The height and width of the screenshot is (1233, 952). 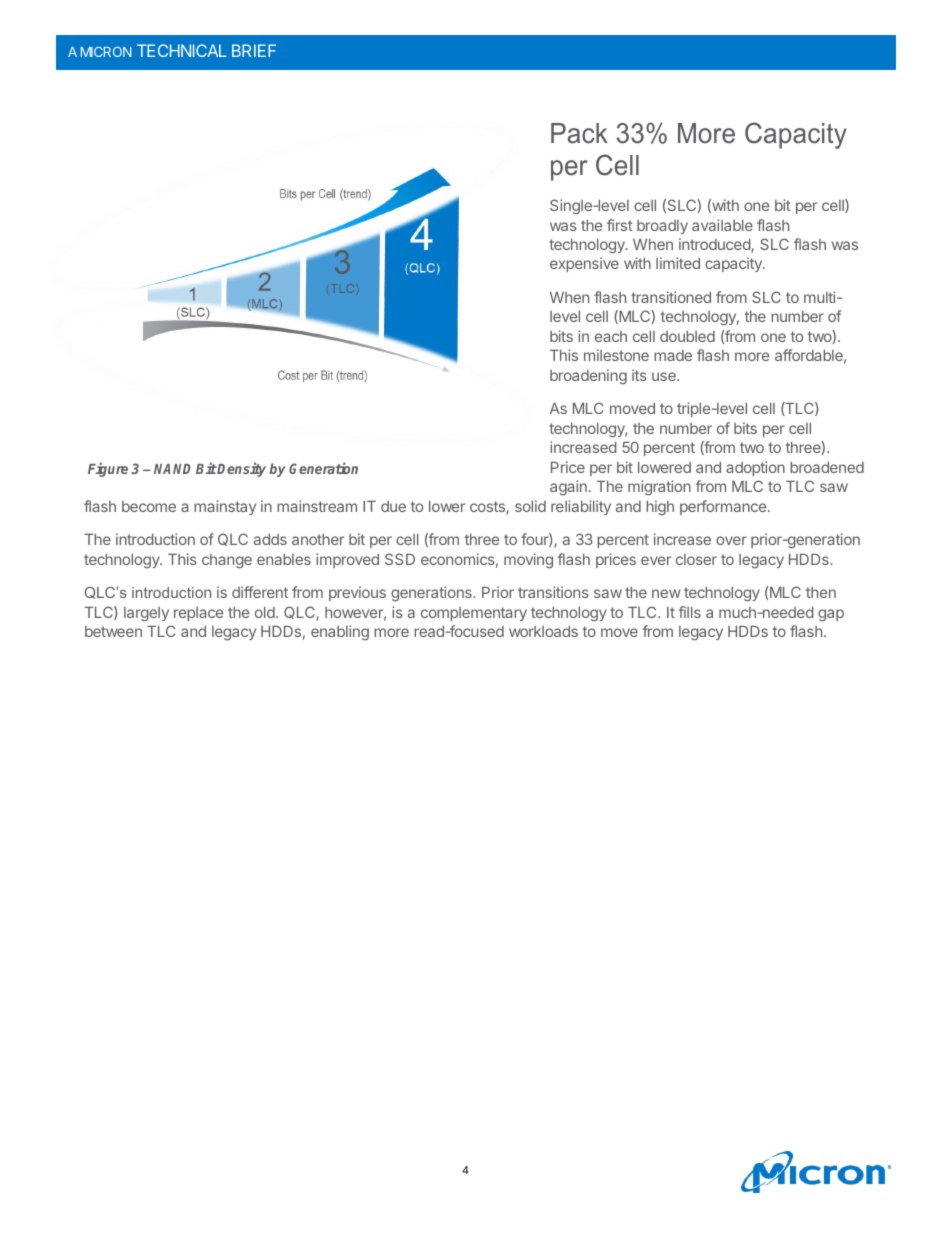 I want to click on replace, so click(x=198, y=614).
